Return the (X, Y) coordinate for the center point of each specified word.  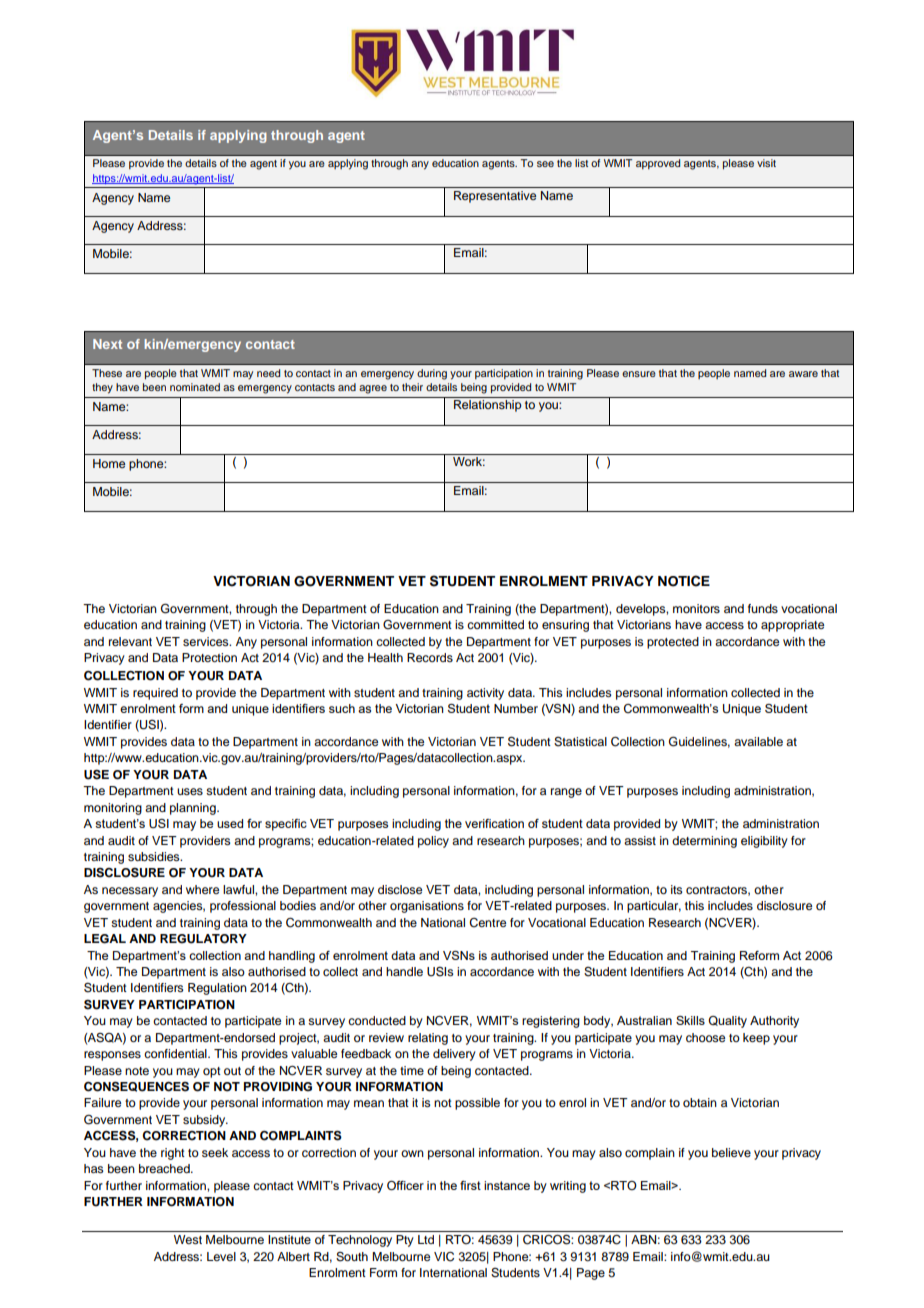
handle (404, 971)
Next (107, 344)
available (758, 741)
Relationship (488, 406)
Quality (727, 1022)
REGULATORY (203, 939)
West (188, 1239)
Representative (495, 197)
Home (109, 463)
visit (766, 163)
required (155, 694)
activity (485, 694)
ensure (639, 374)
